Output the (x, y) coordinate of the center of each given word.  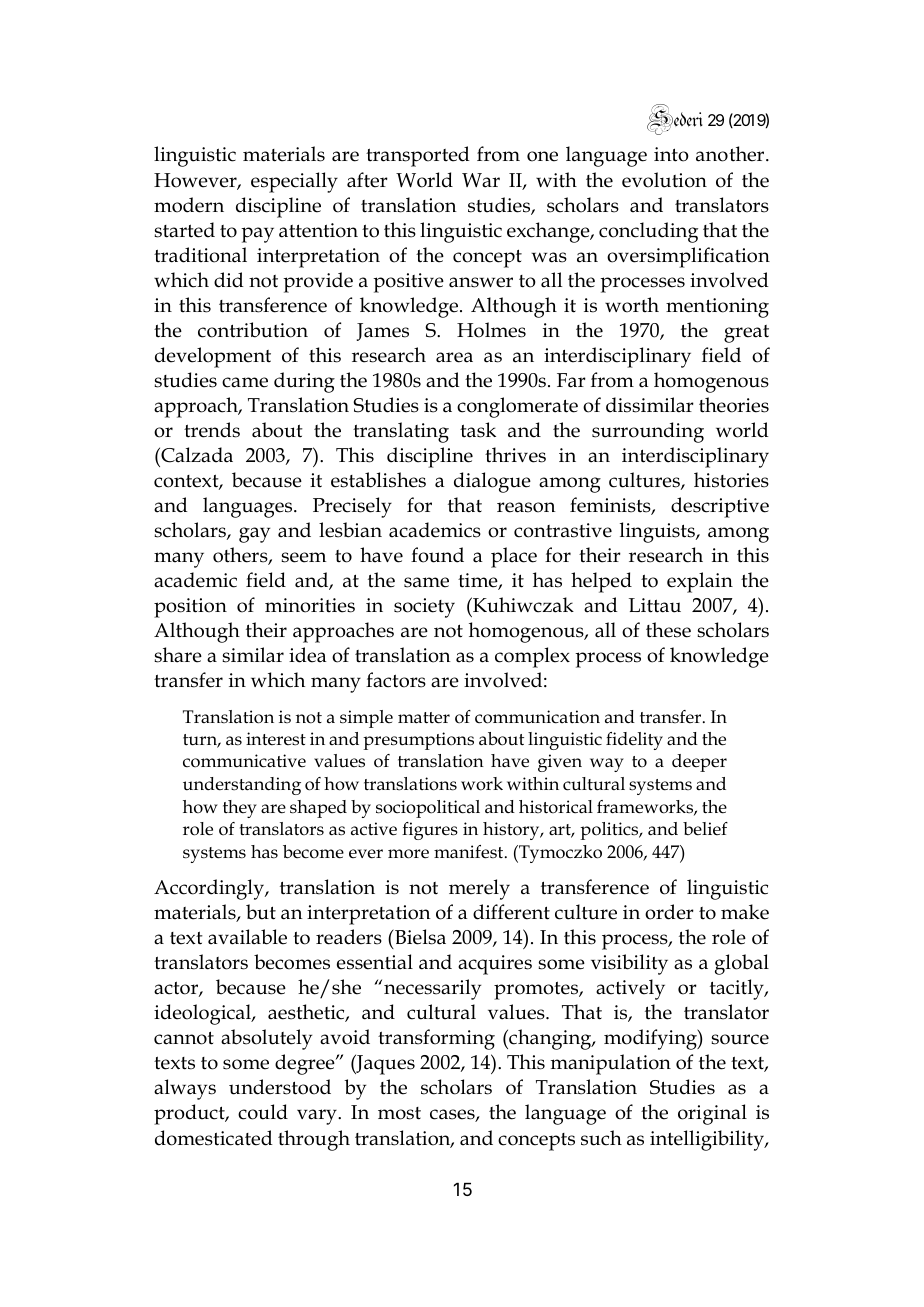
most (399, 1113)
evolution (664, 180)
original (712, 1114)
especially (294, 182)
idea (308, 655)
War (481, 180)
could (263, 1112)
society (424, 608)
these (668, 630)
